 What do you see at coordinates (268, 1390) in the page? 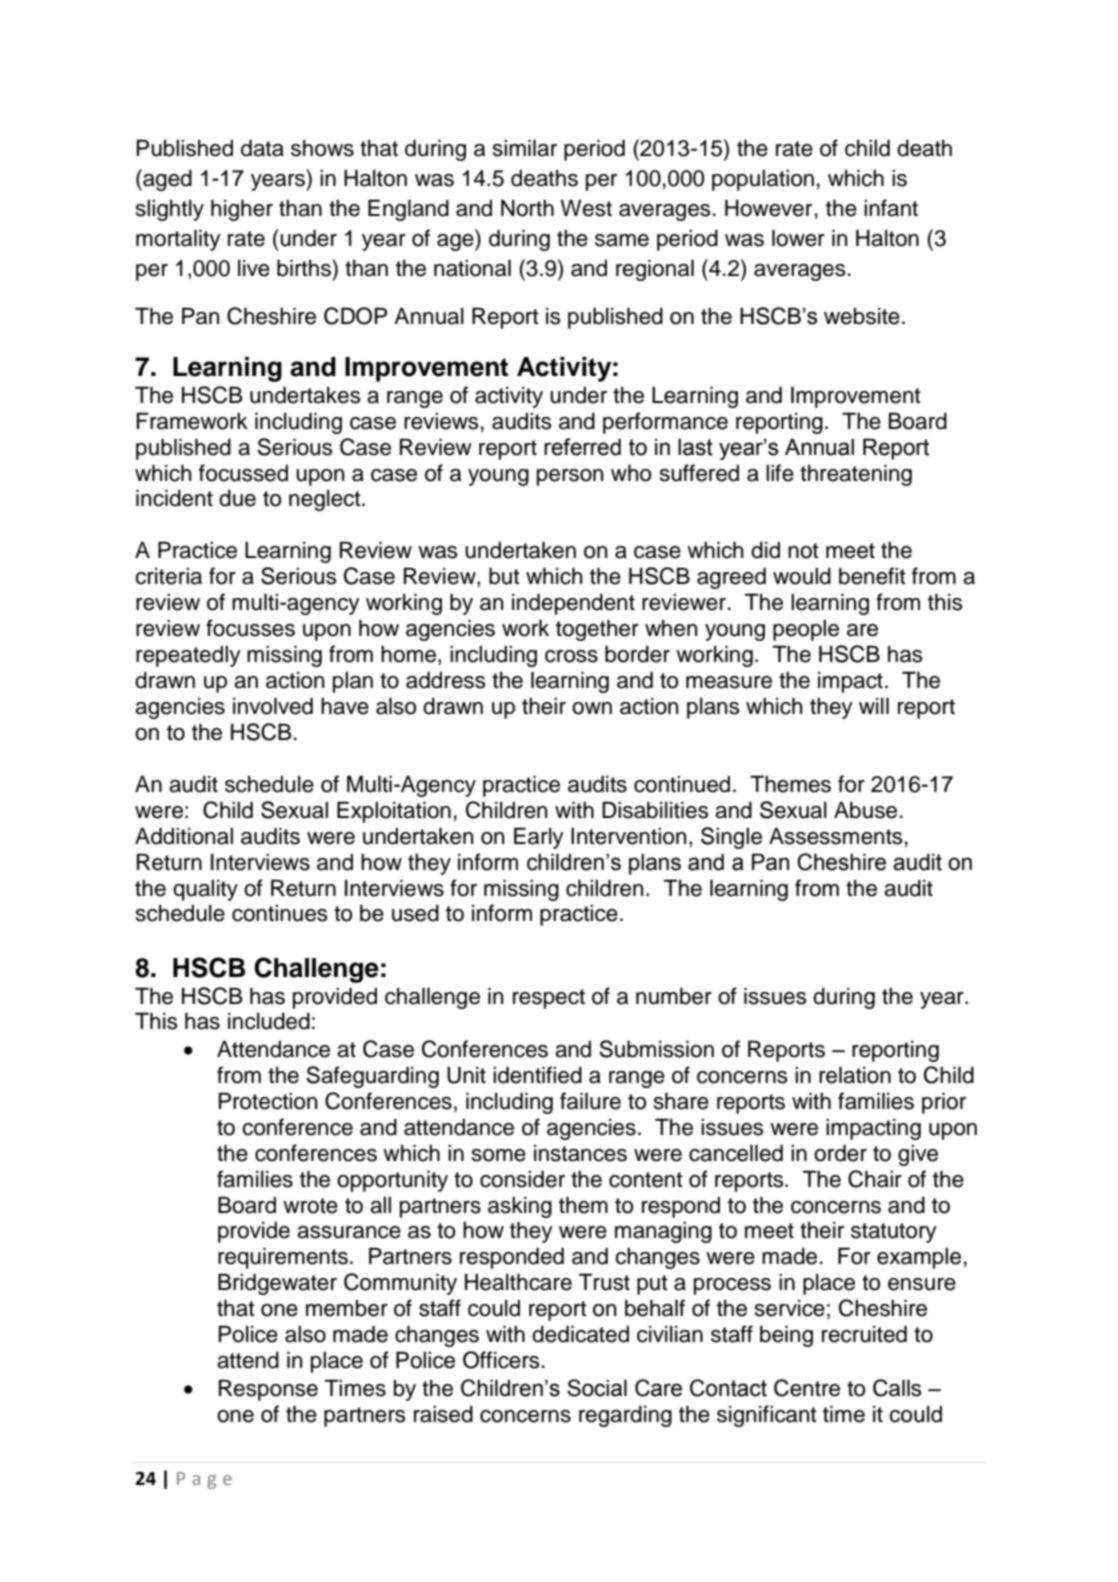
I see `Response` at bounding box center [268, 1390].
